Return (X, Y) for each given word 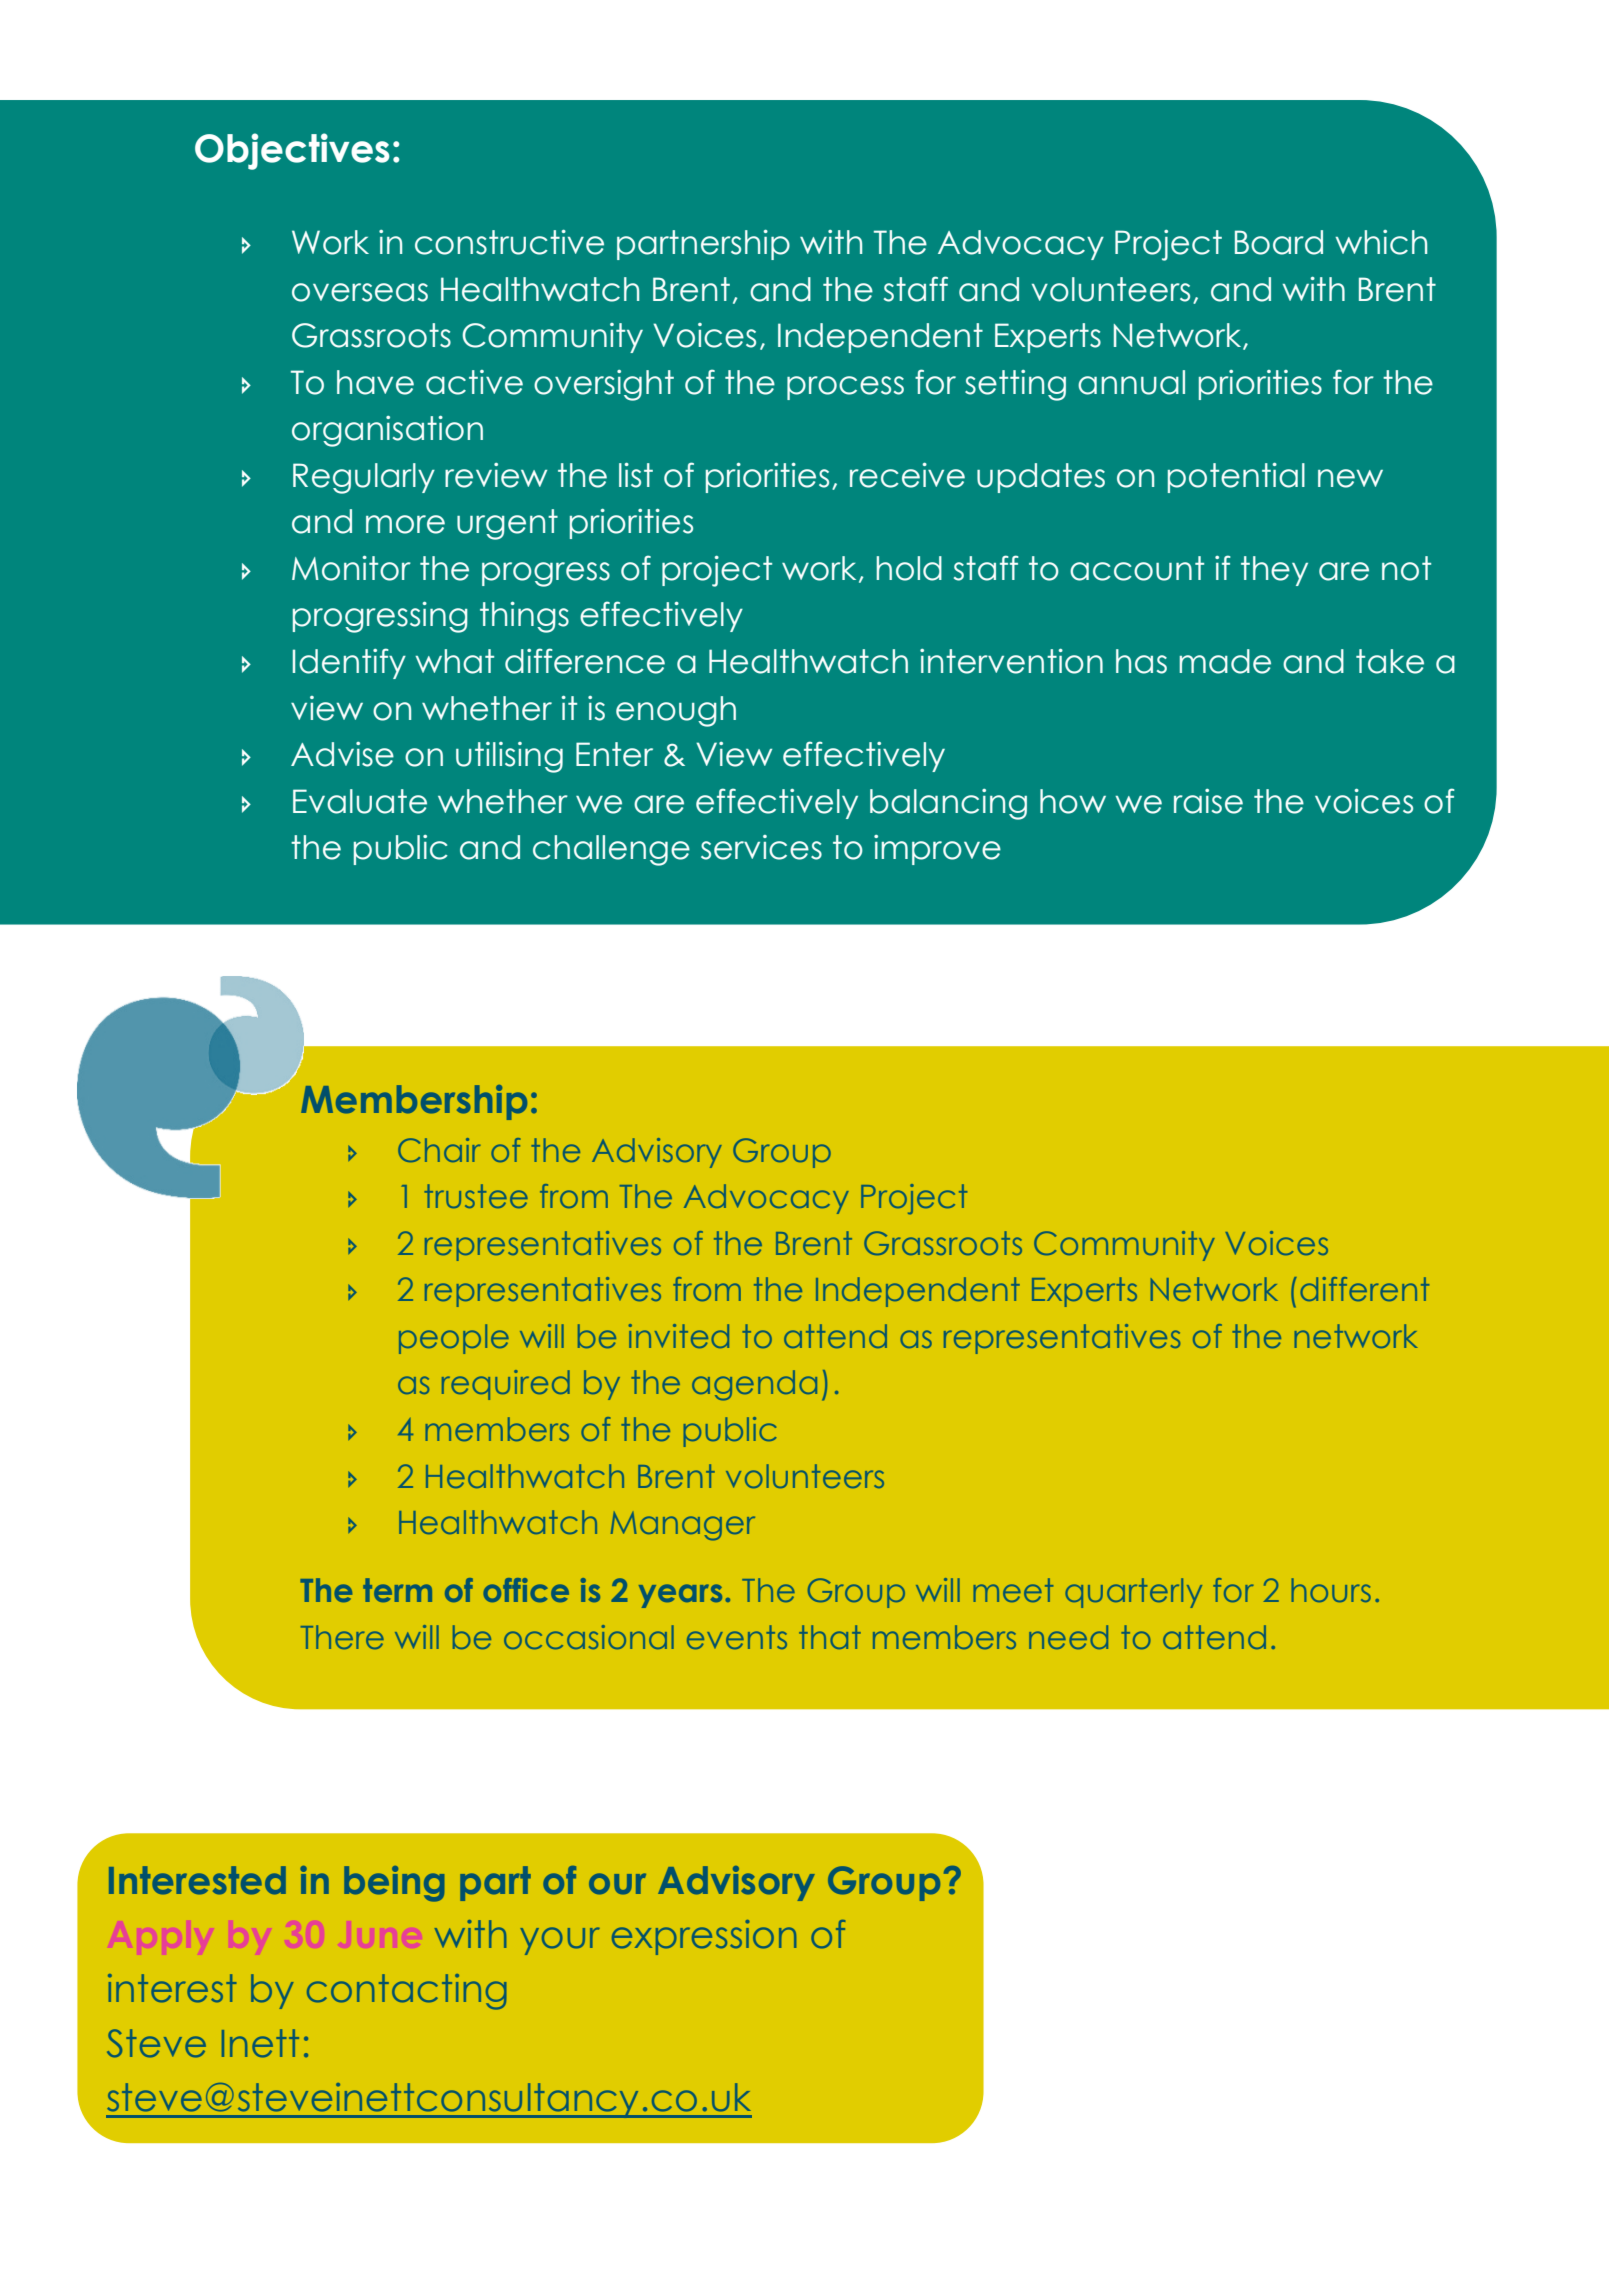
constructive (509, 242)
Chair (439, 1150)
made (1225, 661)
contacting (406, 1992)
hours (1331, 1590)
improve (937, 850)
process (845, 388)
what (454, 661)
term (397, 1590)
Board (1279, 242)
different (1364, 1289)
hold (909, 568)
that (830, 1637)
